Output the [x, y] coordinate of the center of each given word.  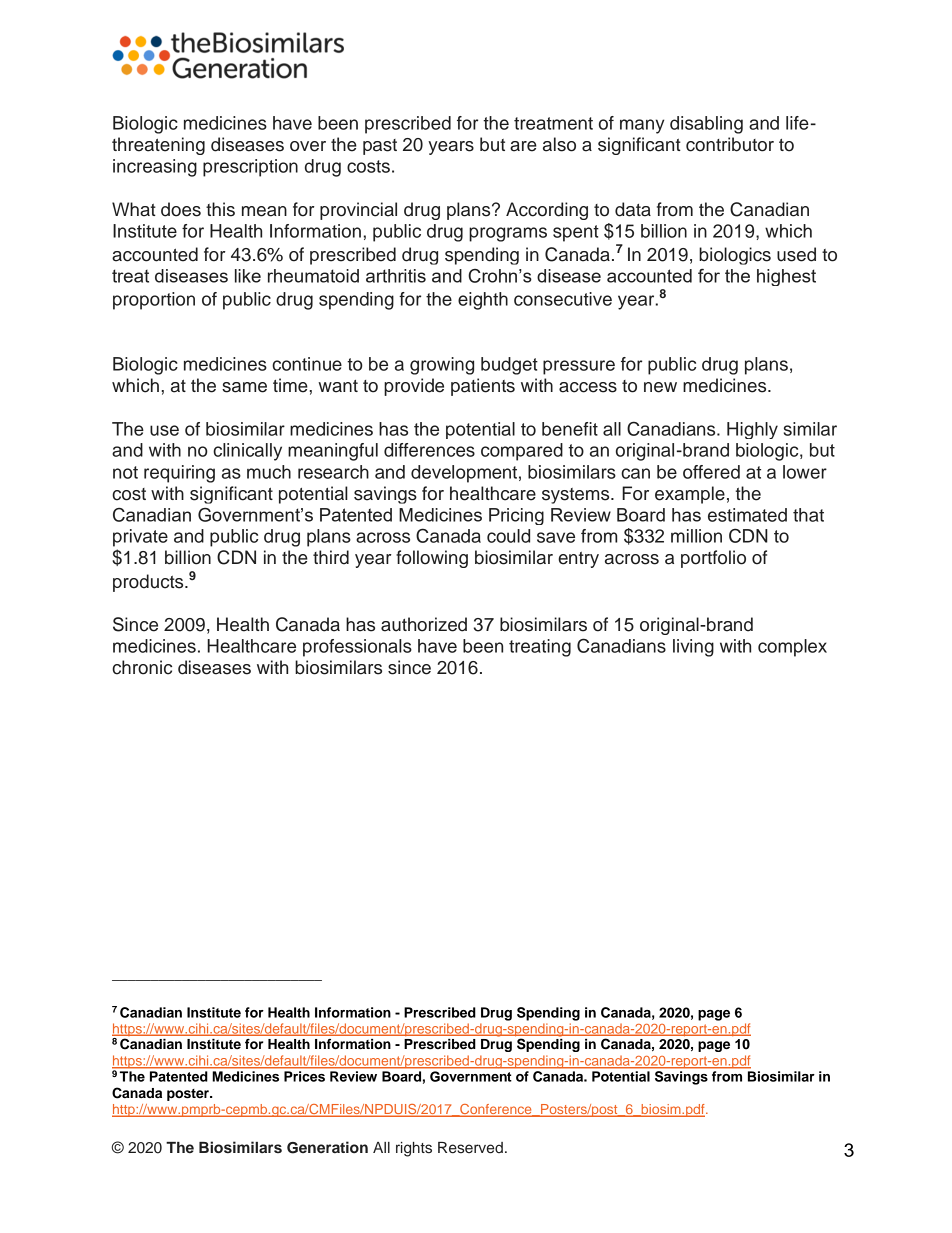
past [380, 147]
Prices [304, 1076]
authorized [424, 624]
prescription [250, 168]
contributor [730, 144]
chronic [142, 667]
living [693, 648]
